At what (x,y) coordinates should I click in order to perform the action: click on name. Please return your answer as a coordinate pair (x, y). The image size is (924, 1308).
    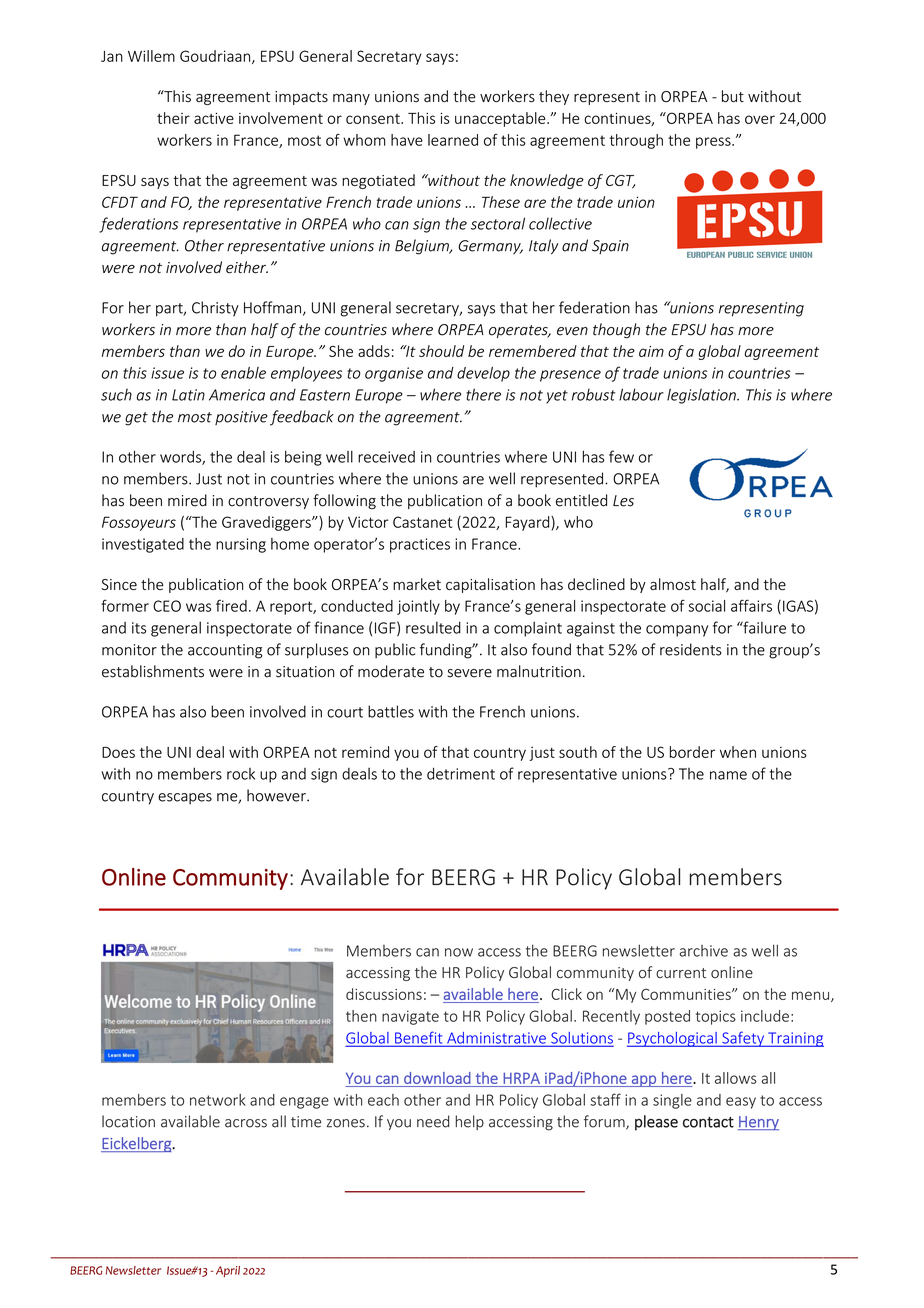
    Looking at the image, I should click on (728, 775).
